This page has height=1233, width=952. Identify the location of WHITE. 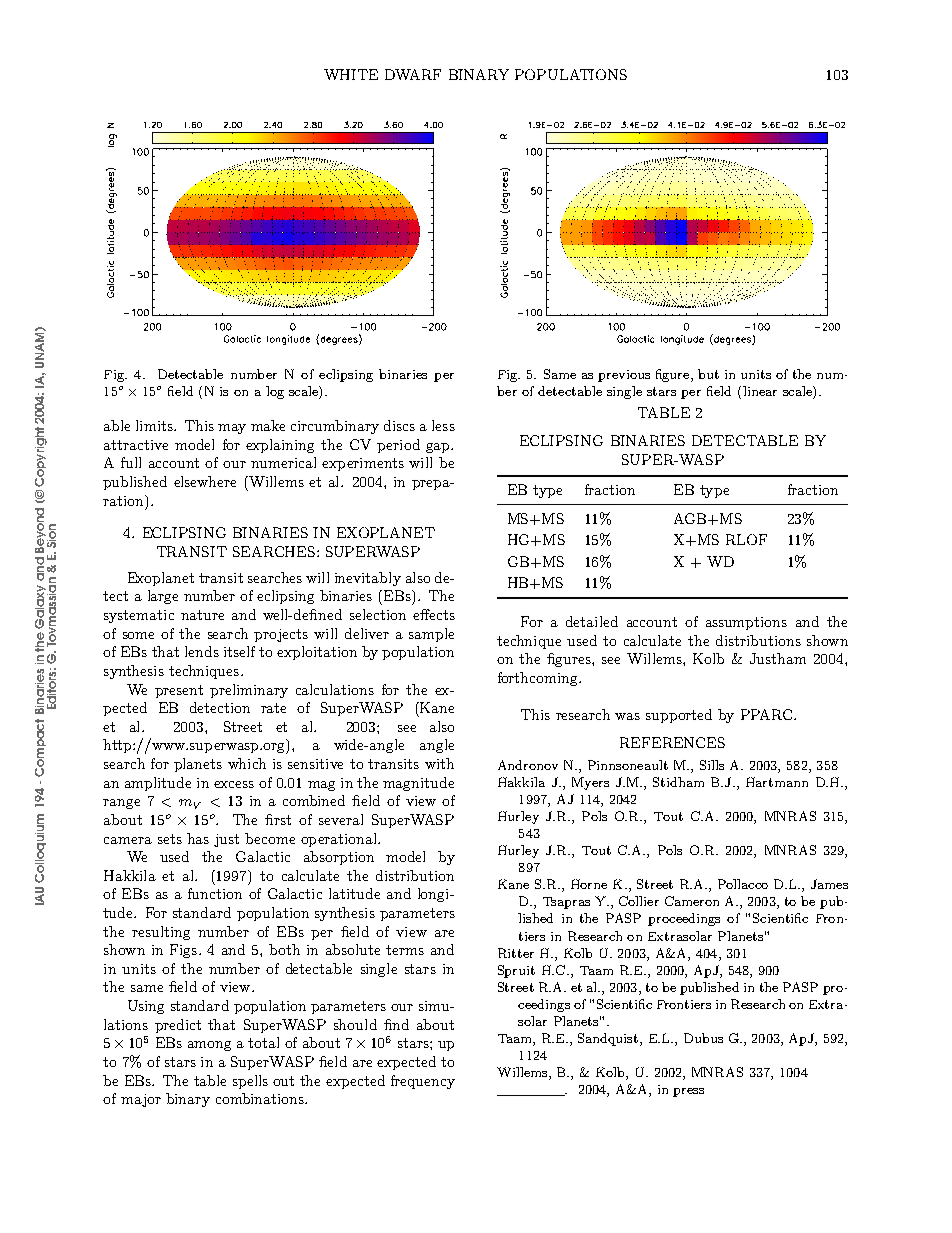
(351, 74).
